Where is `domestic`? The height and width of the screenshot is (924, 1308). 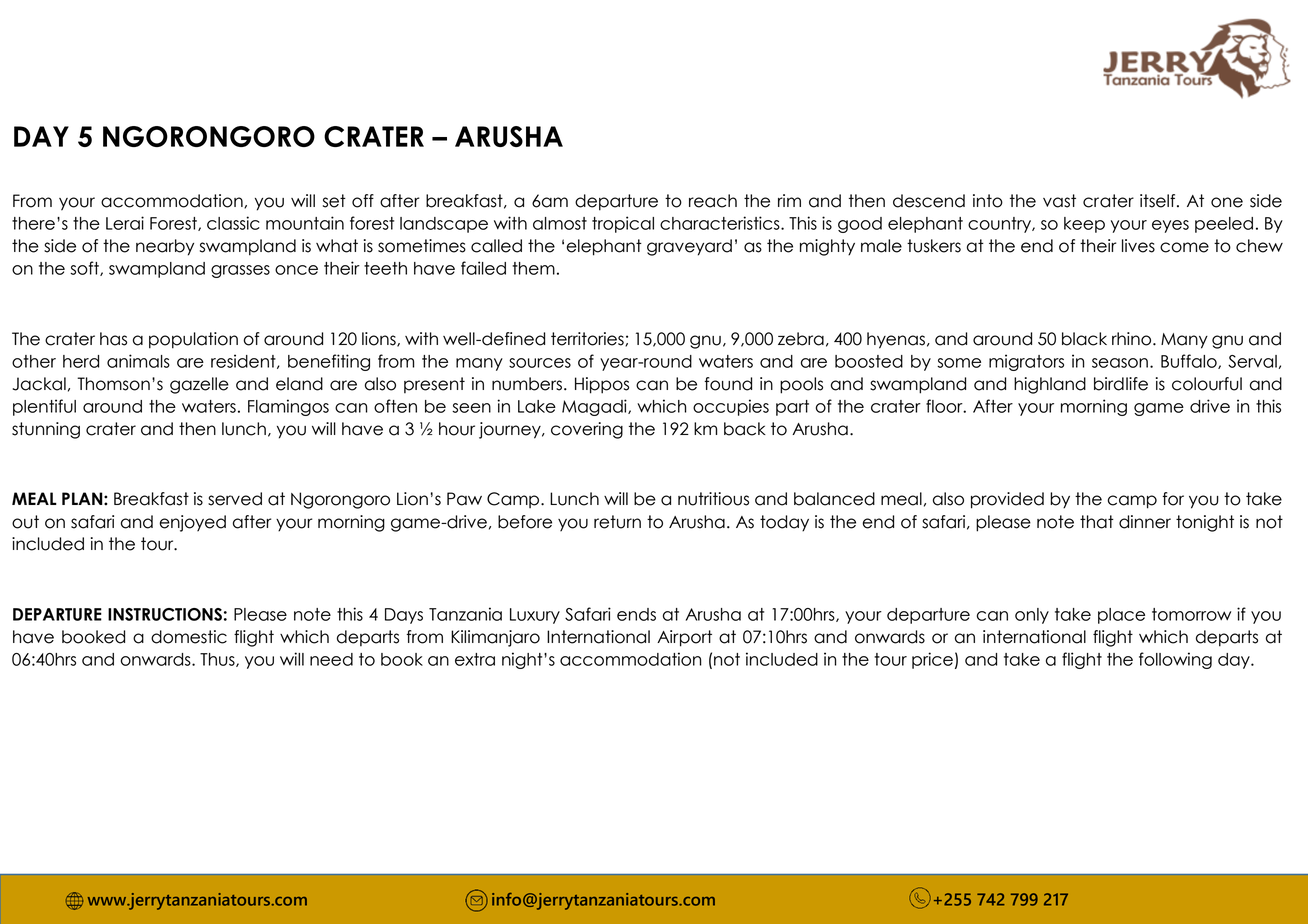
domestic is located at coordinates (189, 637).
